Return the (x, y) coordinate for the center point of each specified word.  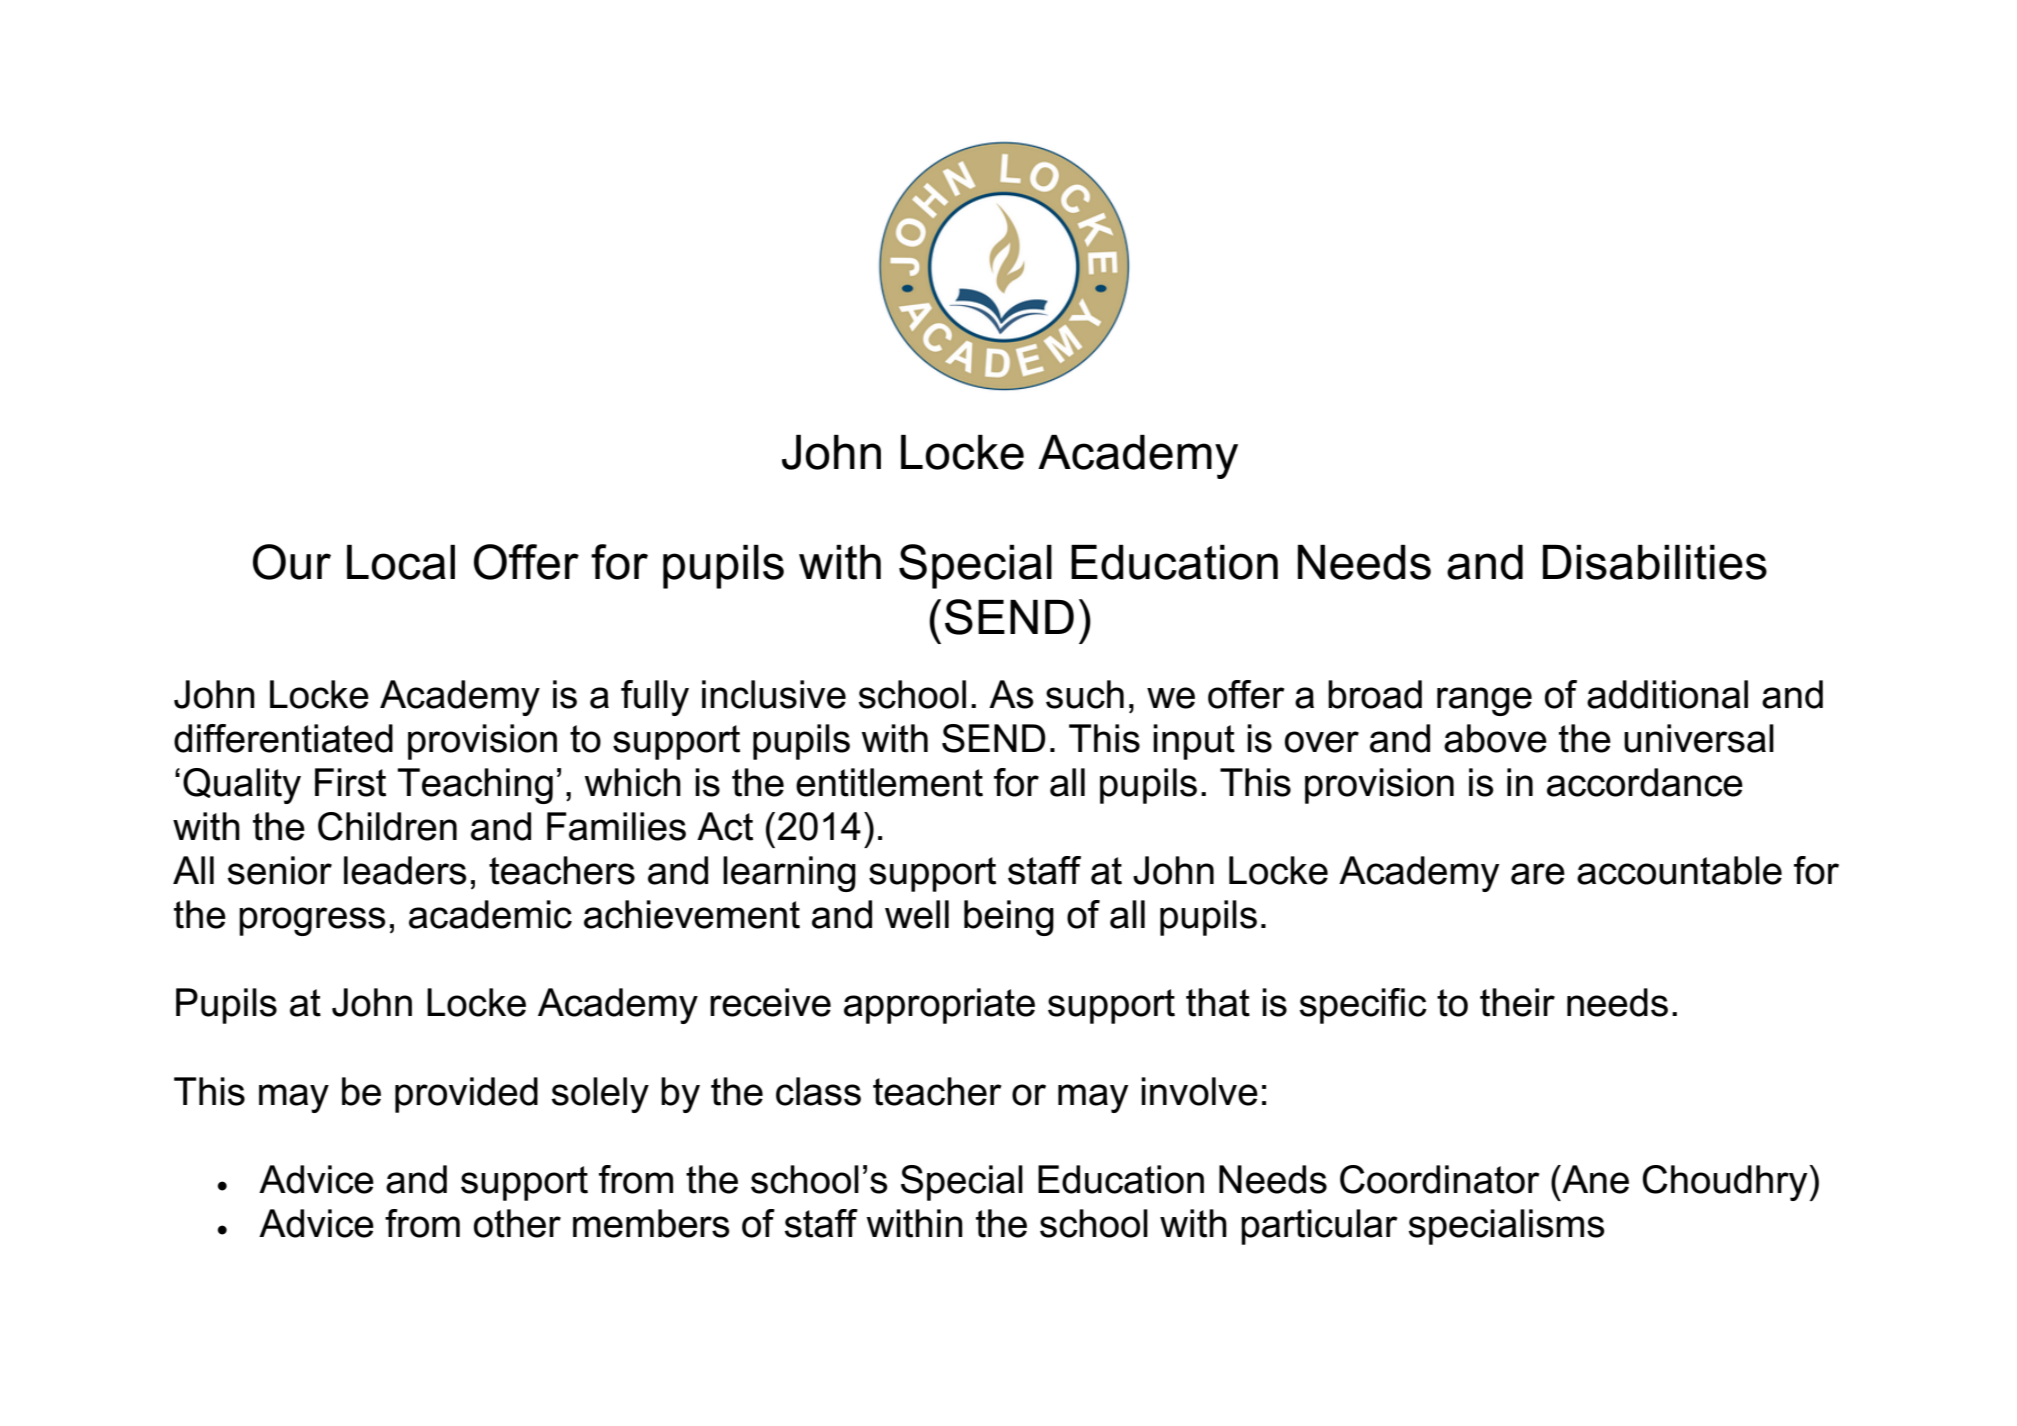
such (1085, 694)
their (1517, 1002)
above (1495, 738)
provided (466, 1095)
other (517, 1223)
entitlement (889, 782)
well (917, 914)
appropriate (939, 1006)
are (1538, 874)
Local (401, 562)
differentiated (283, 738)
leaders (405, 870)
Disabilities (1655, 562)
